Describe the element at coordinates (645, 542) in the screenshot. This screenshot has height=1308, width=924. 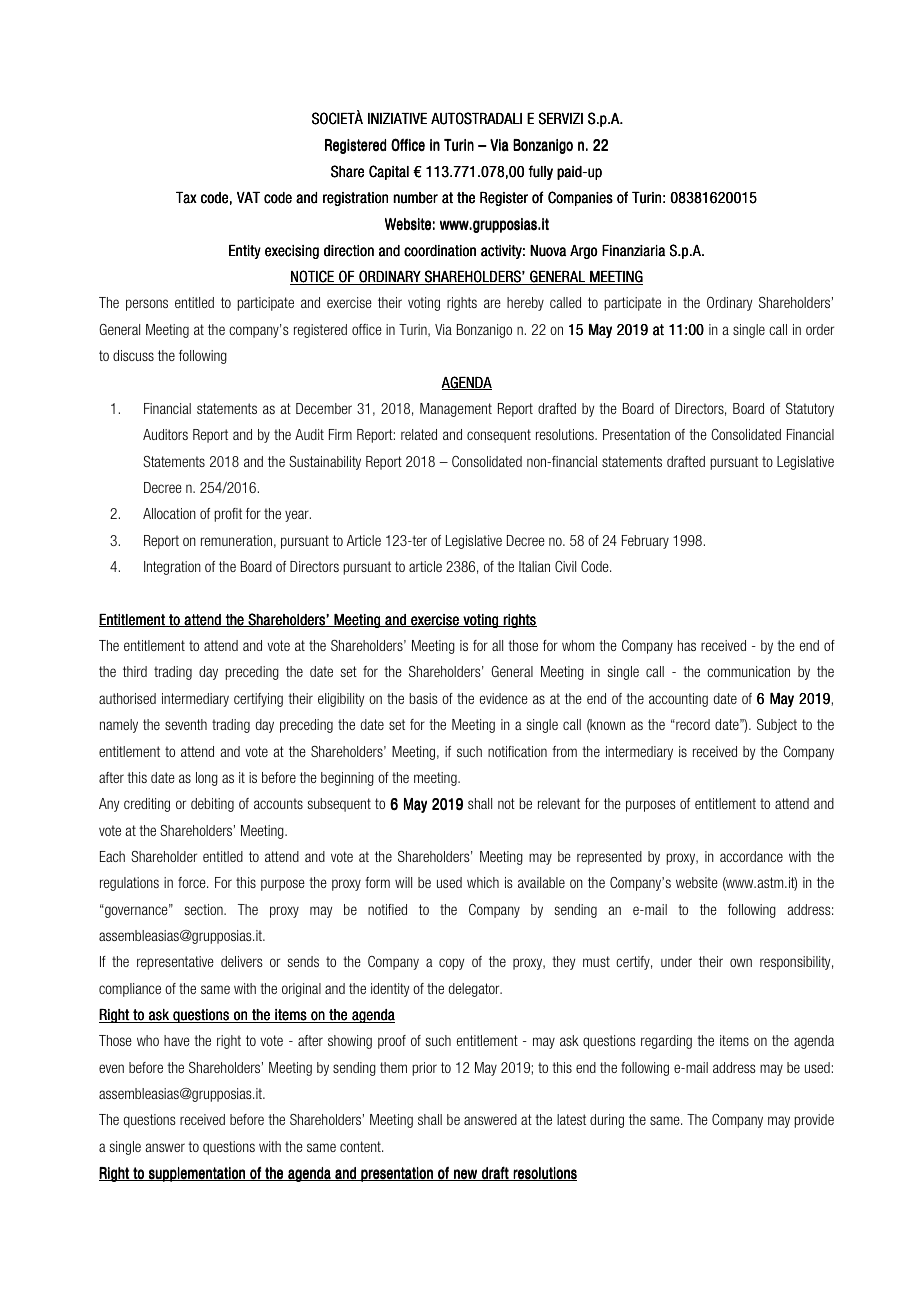
I see `February` at that location.
